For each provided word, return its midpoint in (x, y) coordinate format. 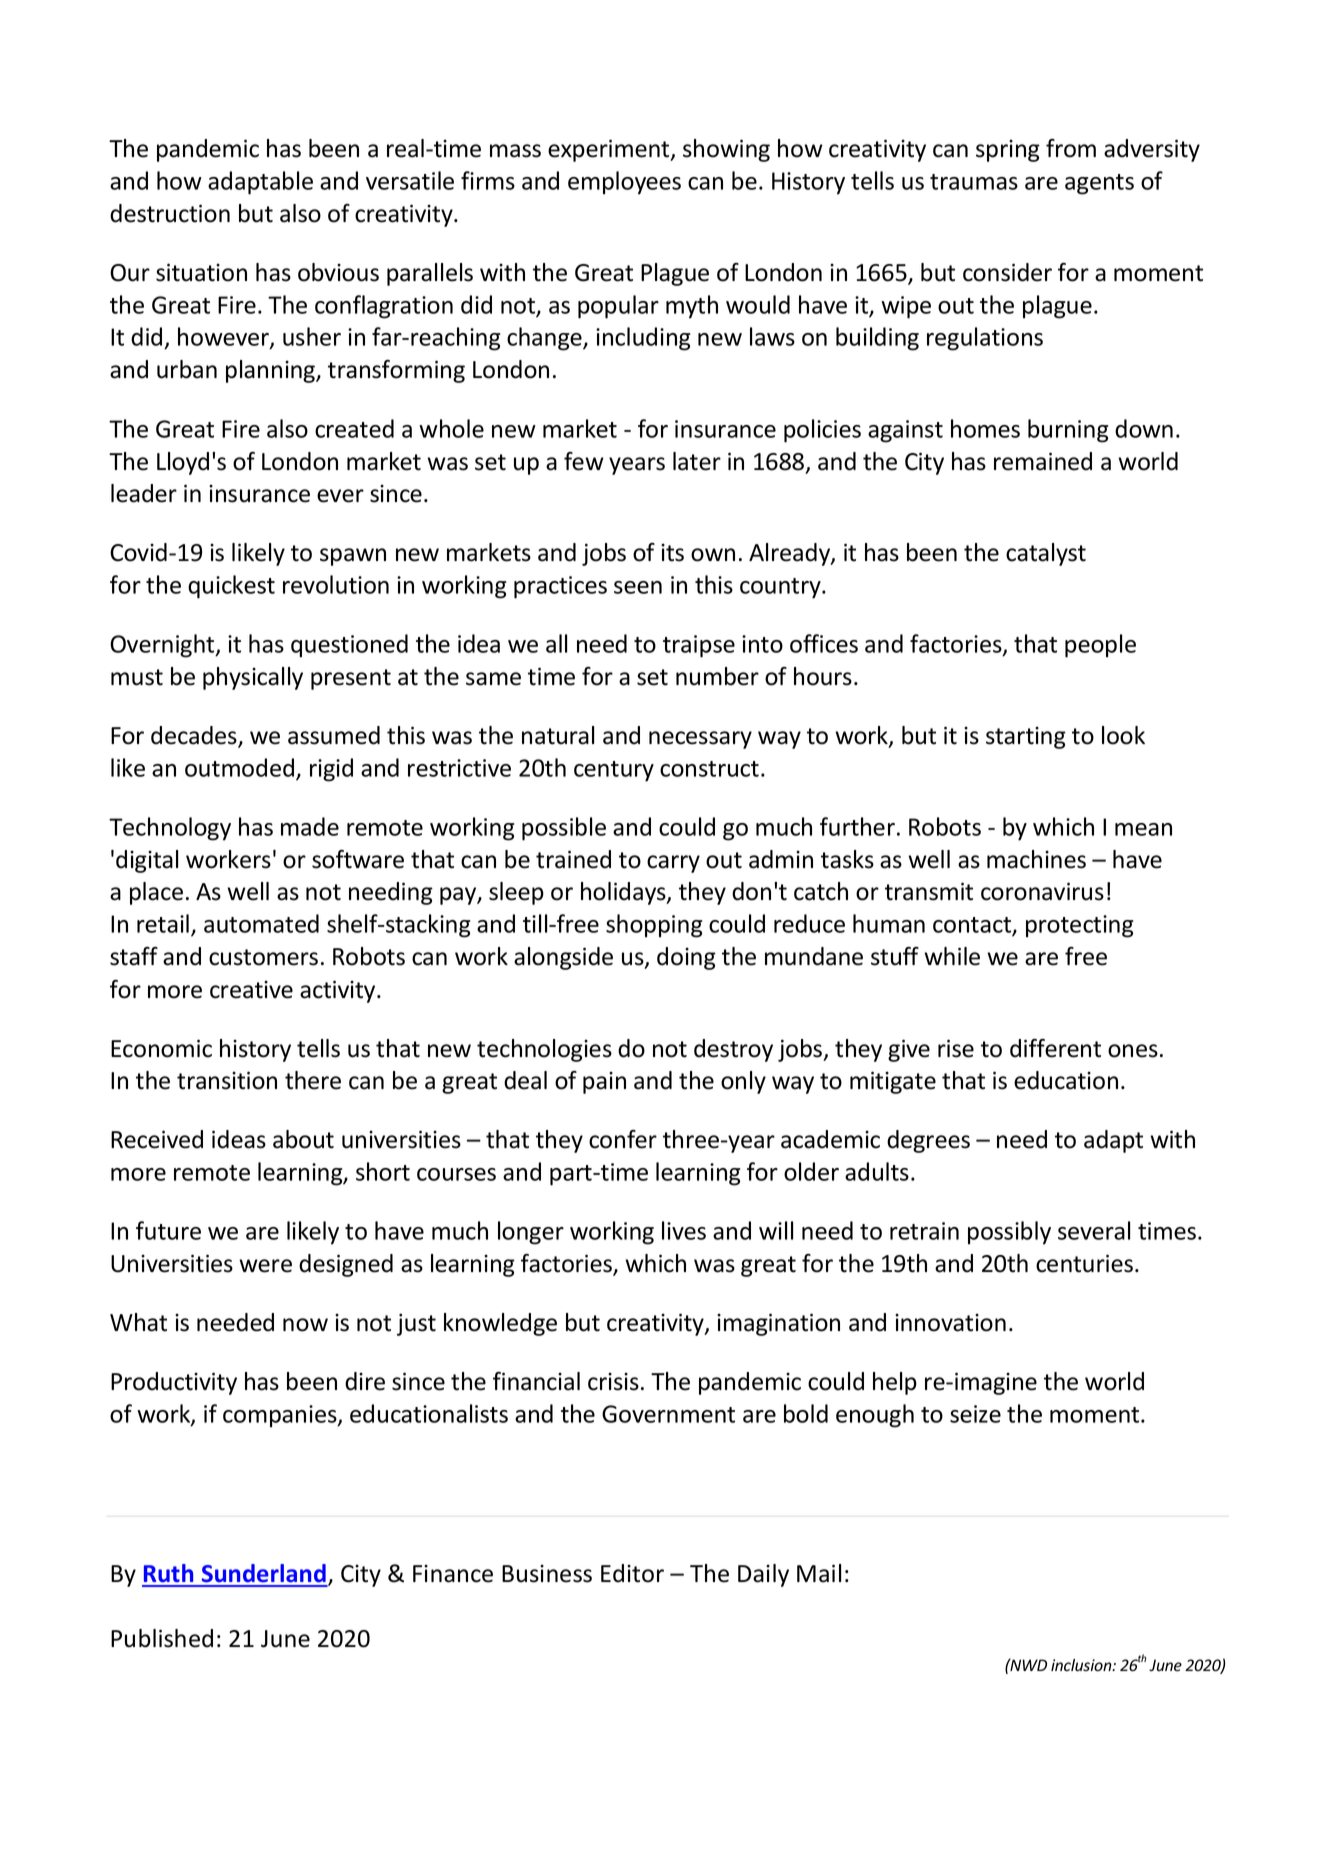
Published (162, 1638)
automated (261, 923)
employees (624, 183)
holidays (624, 893)
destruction (170, 213)
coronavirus (1042, 891)
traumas (974, 182)
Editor (632, 1573)
